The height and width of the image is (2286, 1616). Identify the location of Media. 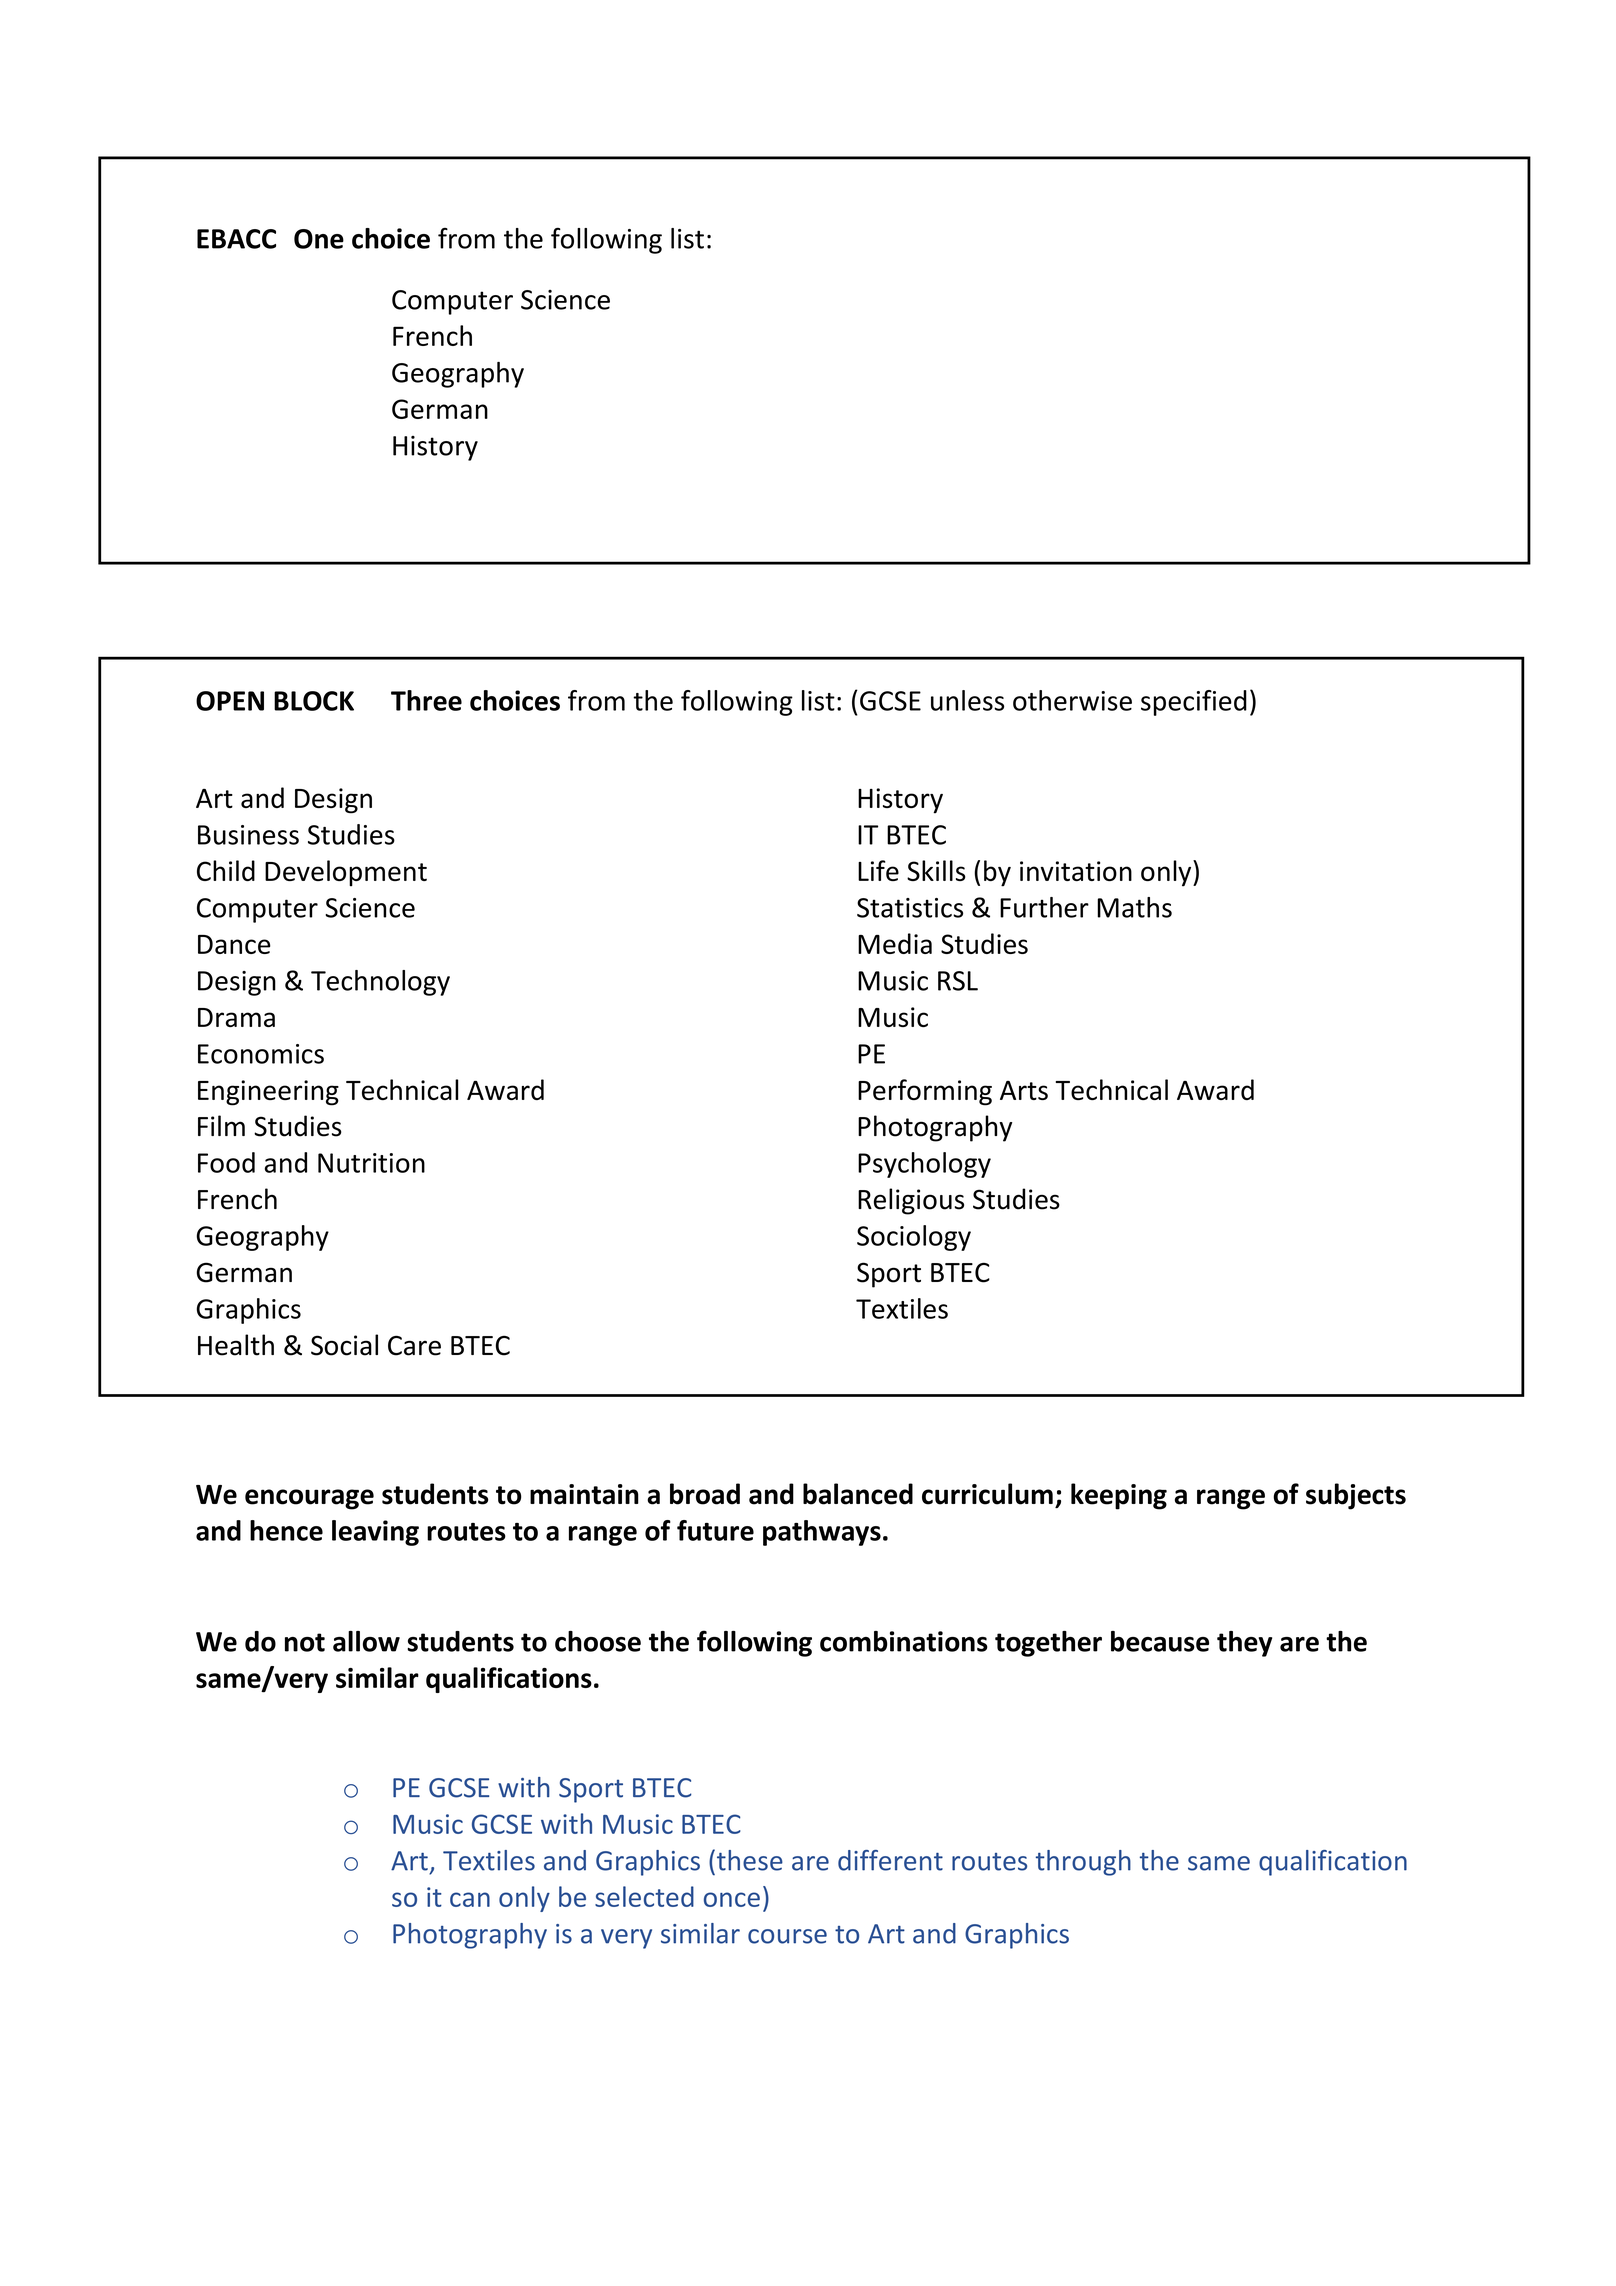
(895, 943).
